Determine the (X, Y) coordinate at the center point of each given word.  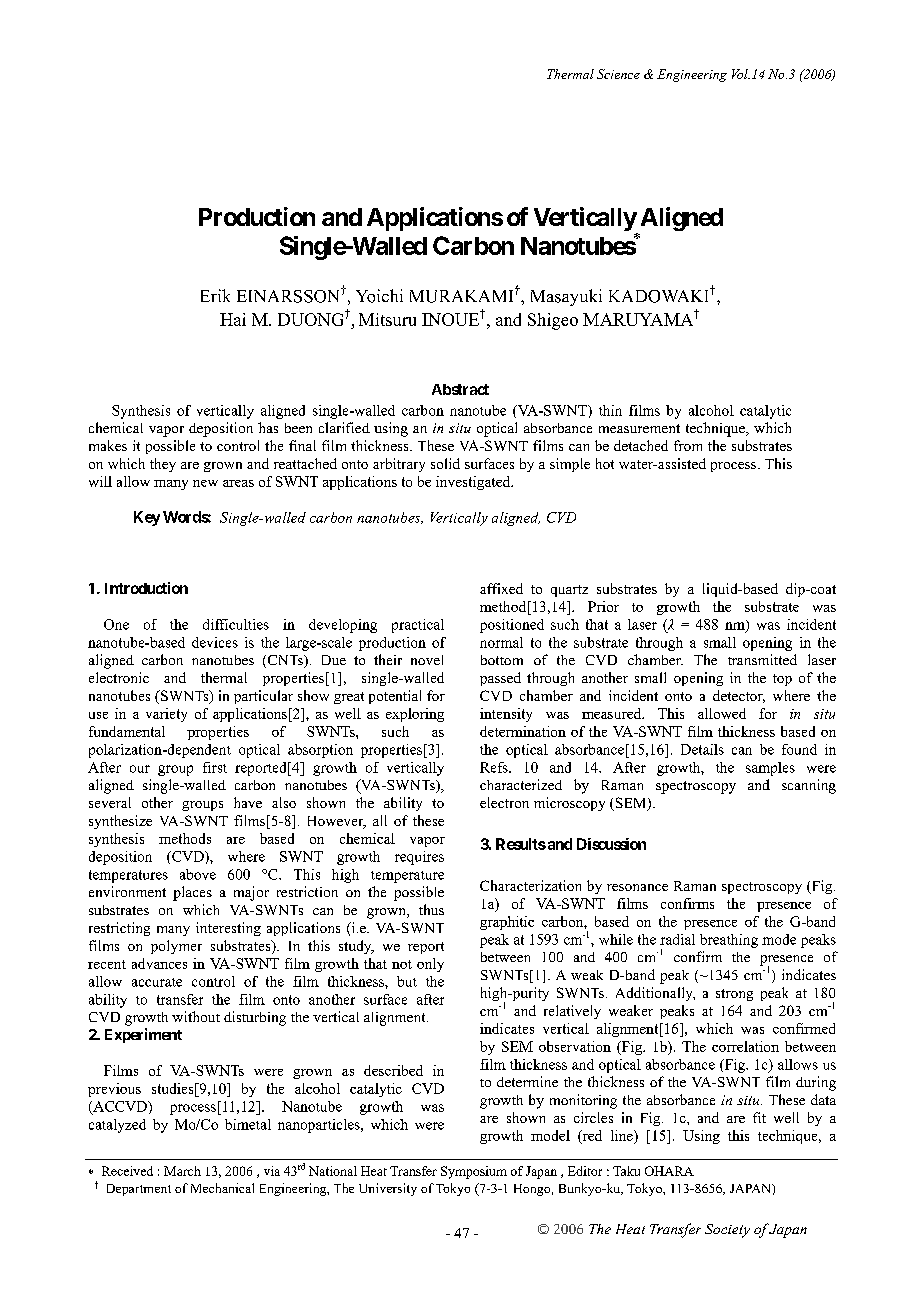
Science (618, 74)
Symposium (474, 1172)
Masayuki (566, 297)
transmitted (762, 659)
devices (215, 642)
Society (727, 1231)
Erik (215, 295)
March (182, 1171)
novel (427, 660)
